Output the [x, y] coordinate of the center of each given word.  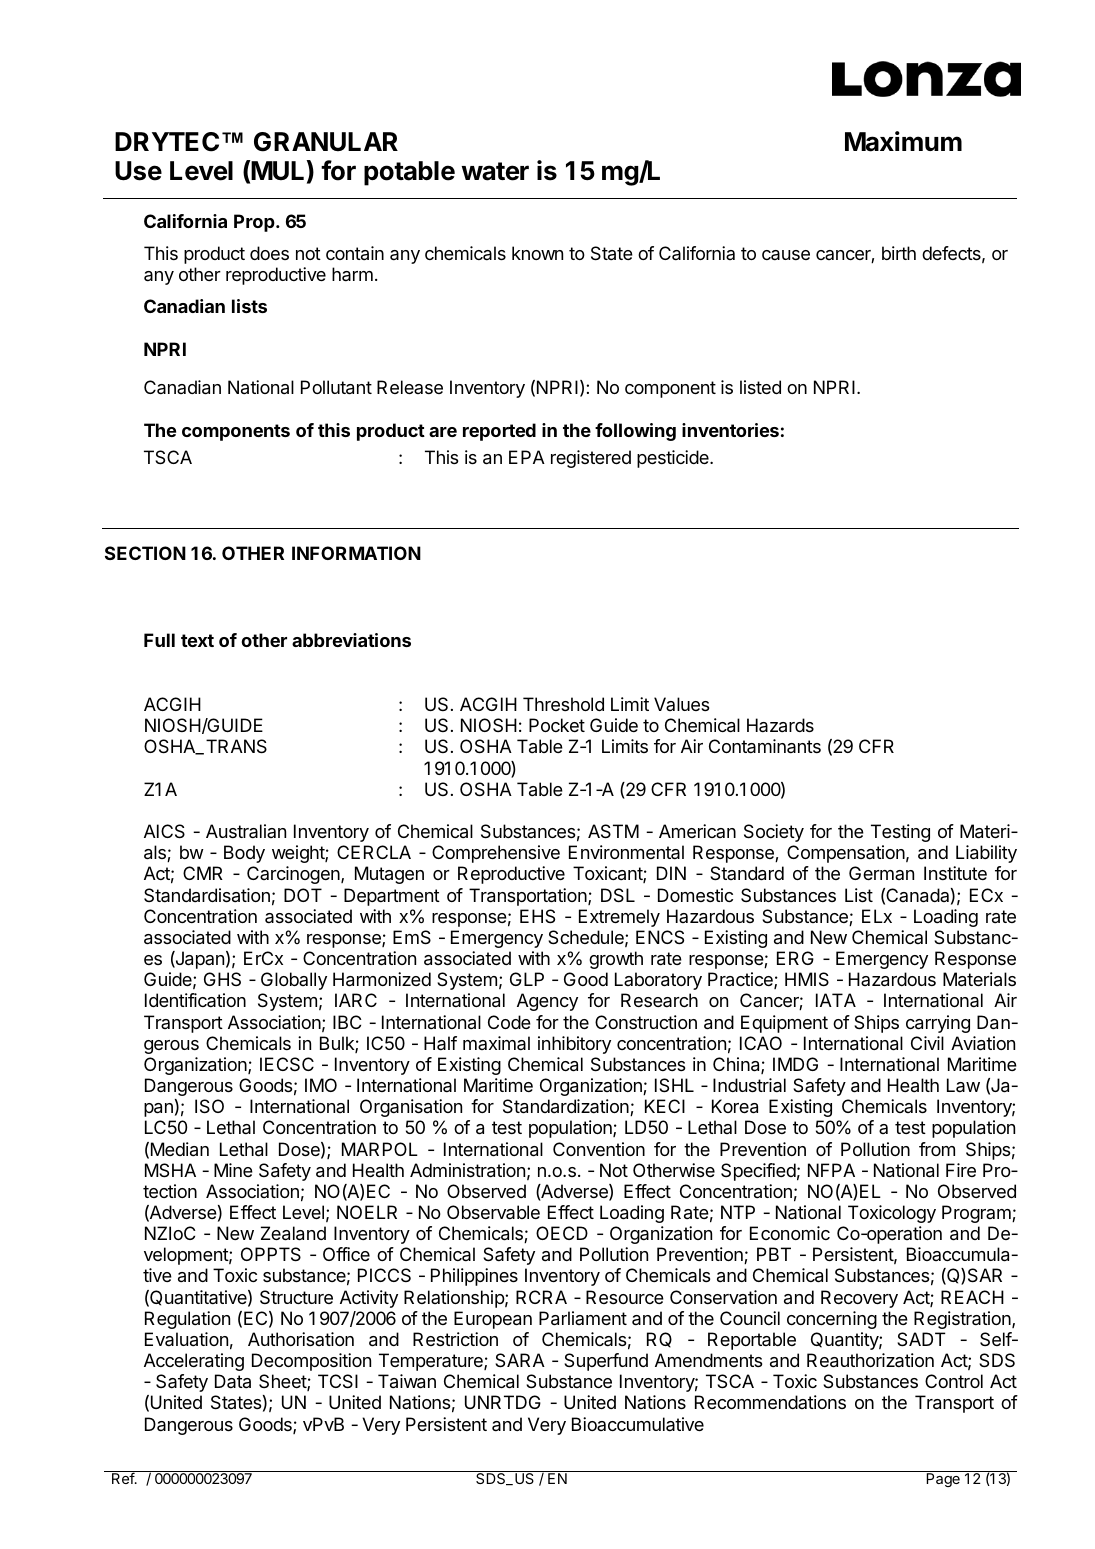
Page [943, 1480]
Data [233, 1381]
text [197, 640]
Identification [195, 1000]
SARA [520, 1360]
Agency [547, 1002]
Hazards [780, 725]
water [495, 171]
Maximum [903, 141]
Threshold [563, 704]
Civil [927, 1043]
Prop [255, 223]
